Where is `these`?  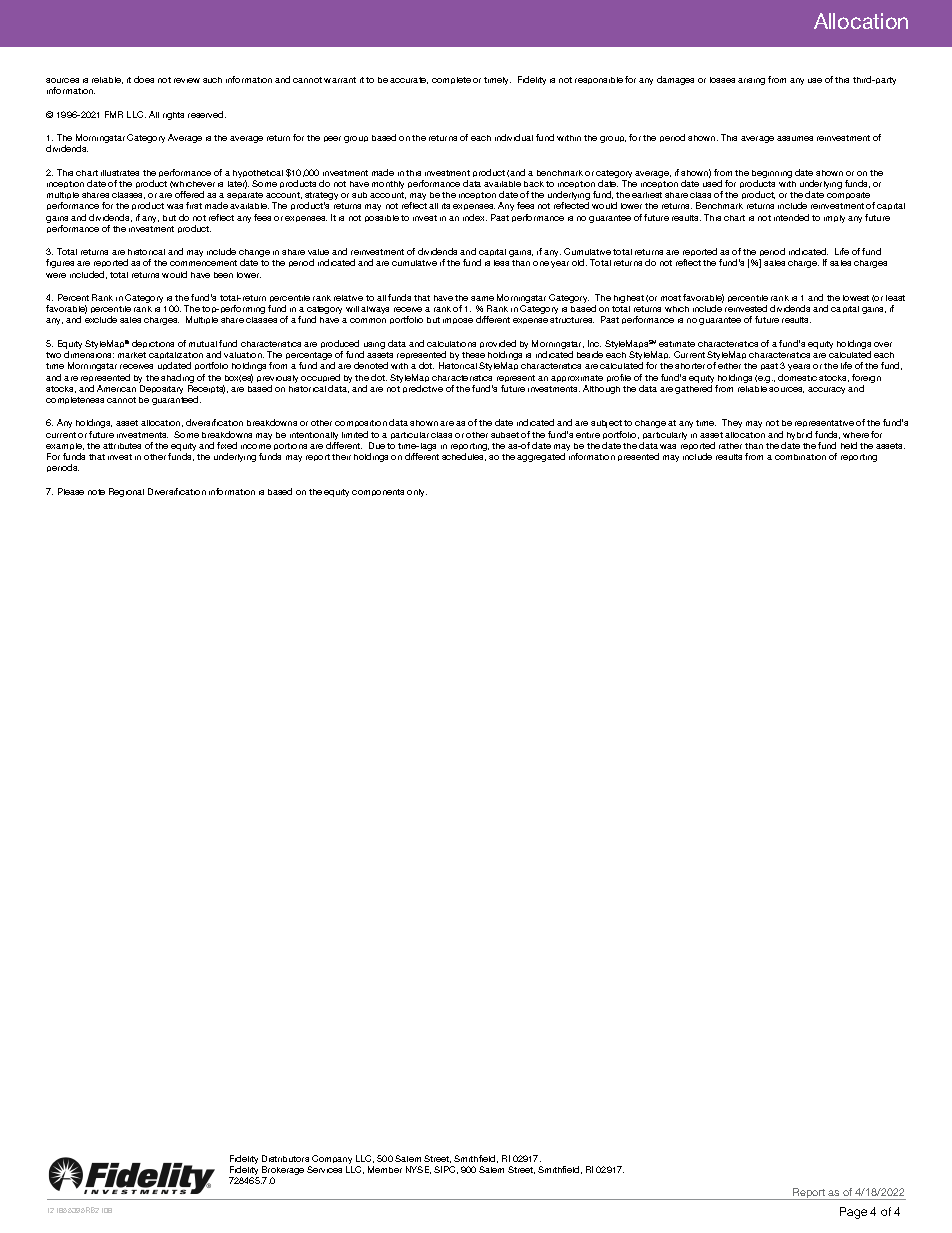
these is located at coordinates (473, 355).
